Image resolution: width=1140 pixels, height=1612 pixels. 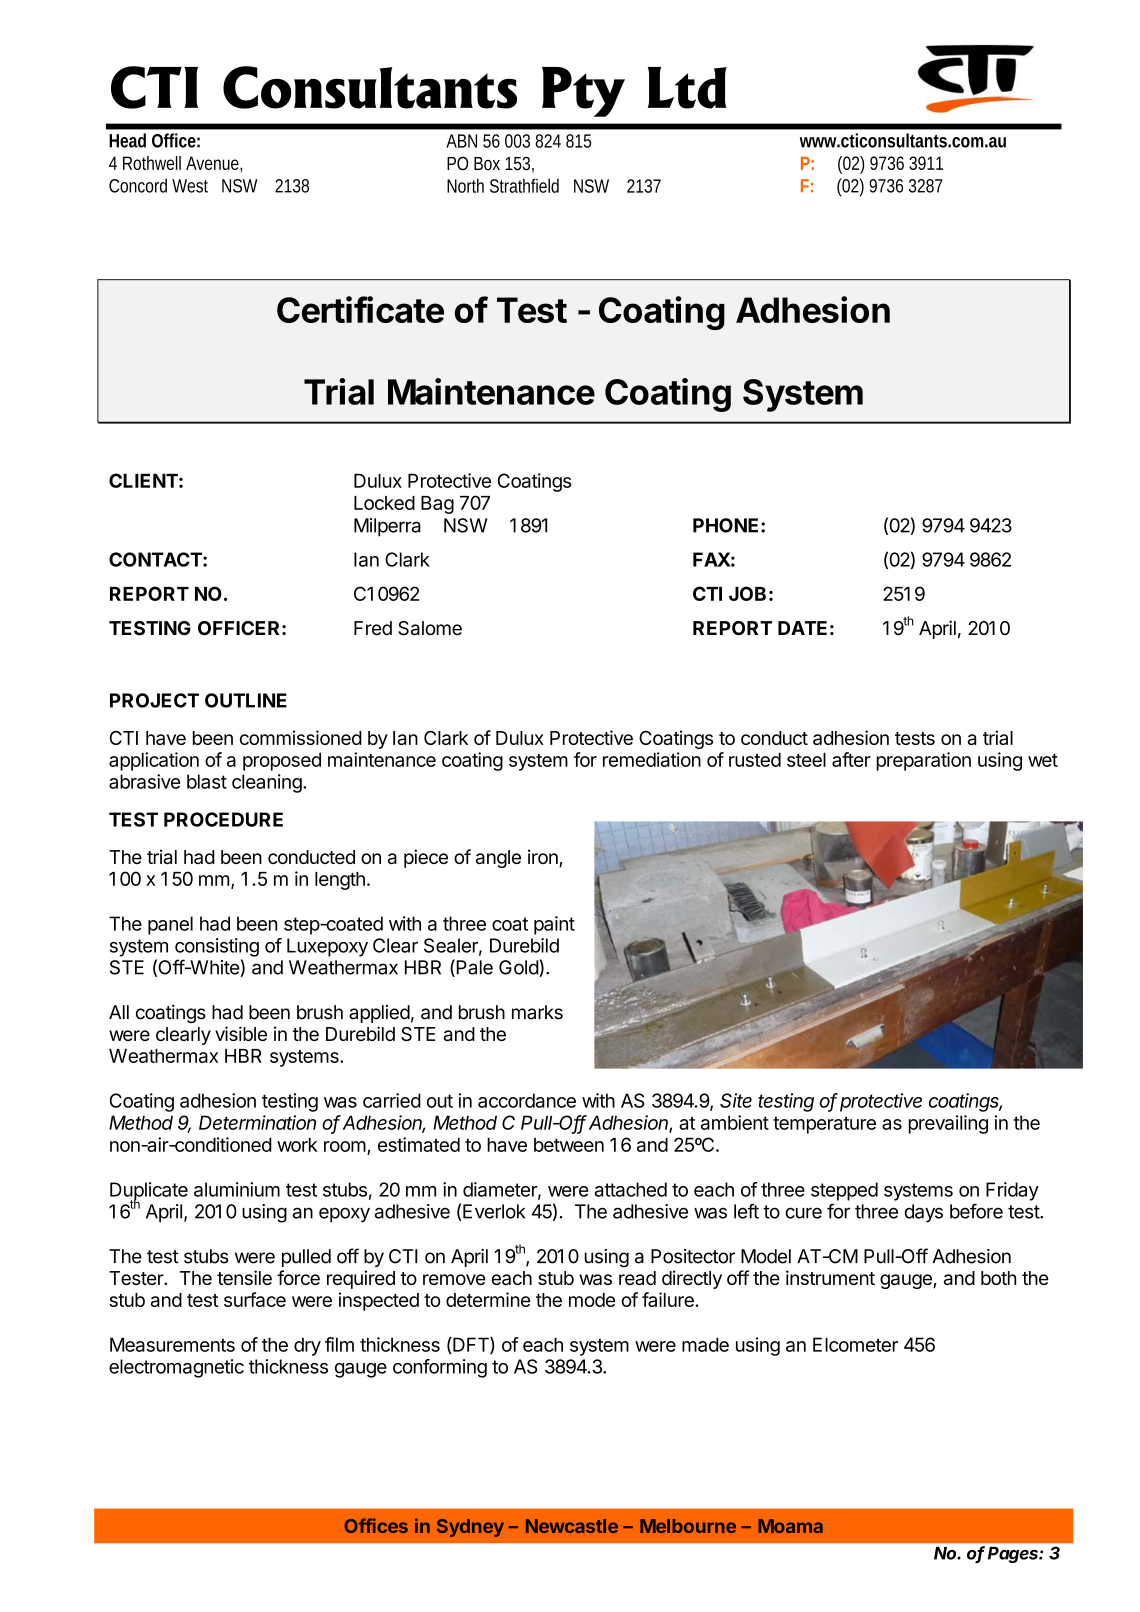 What do you see at coordinates (747, 593) in the page?
I see `JOB` at bounding box center [747, 593].
